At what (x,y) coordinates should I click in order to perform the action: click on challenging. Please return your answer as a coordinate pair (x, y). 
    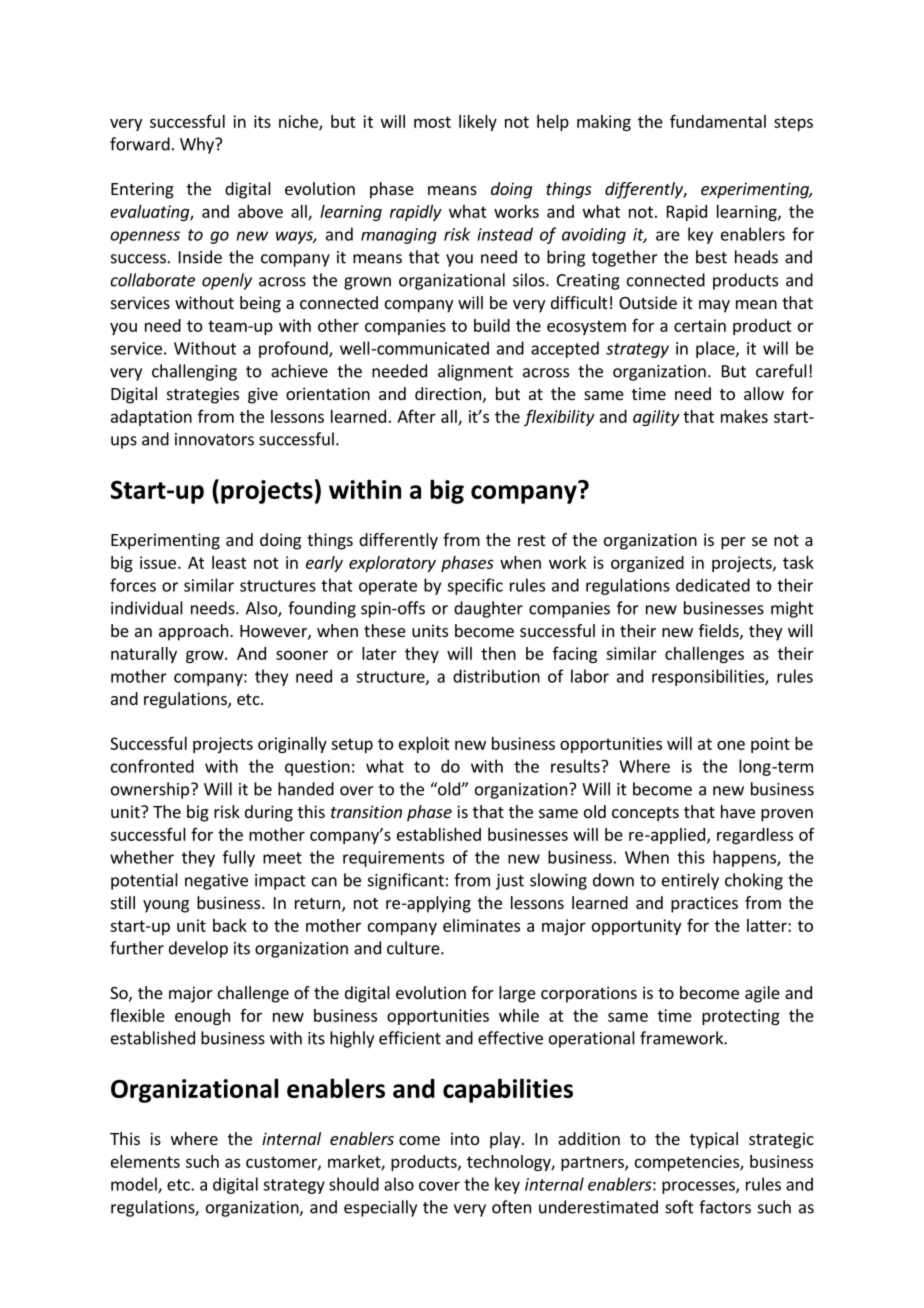
    Looking at the image, I should click on (194, 372).
